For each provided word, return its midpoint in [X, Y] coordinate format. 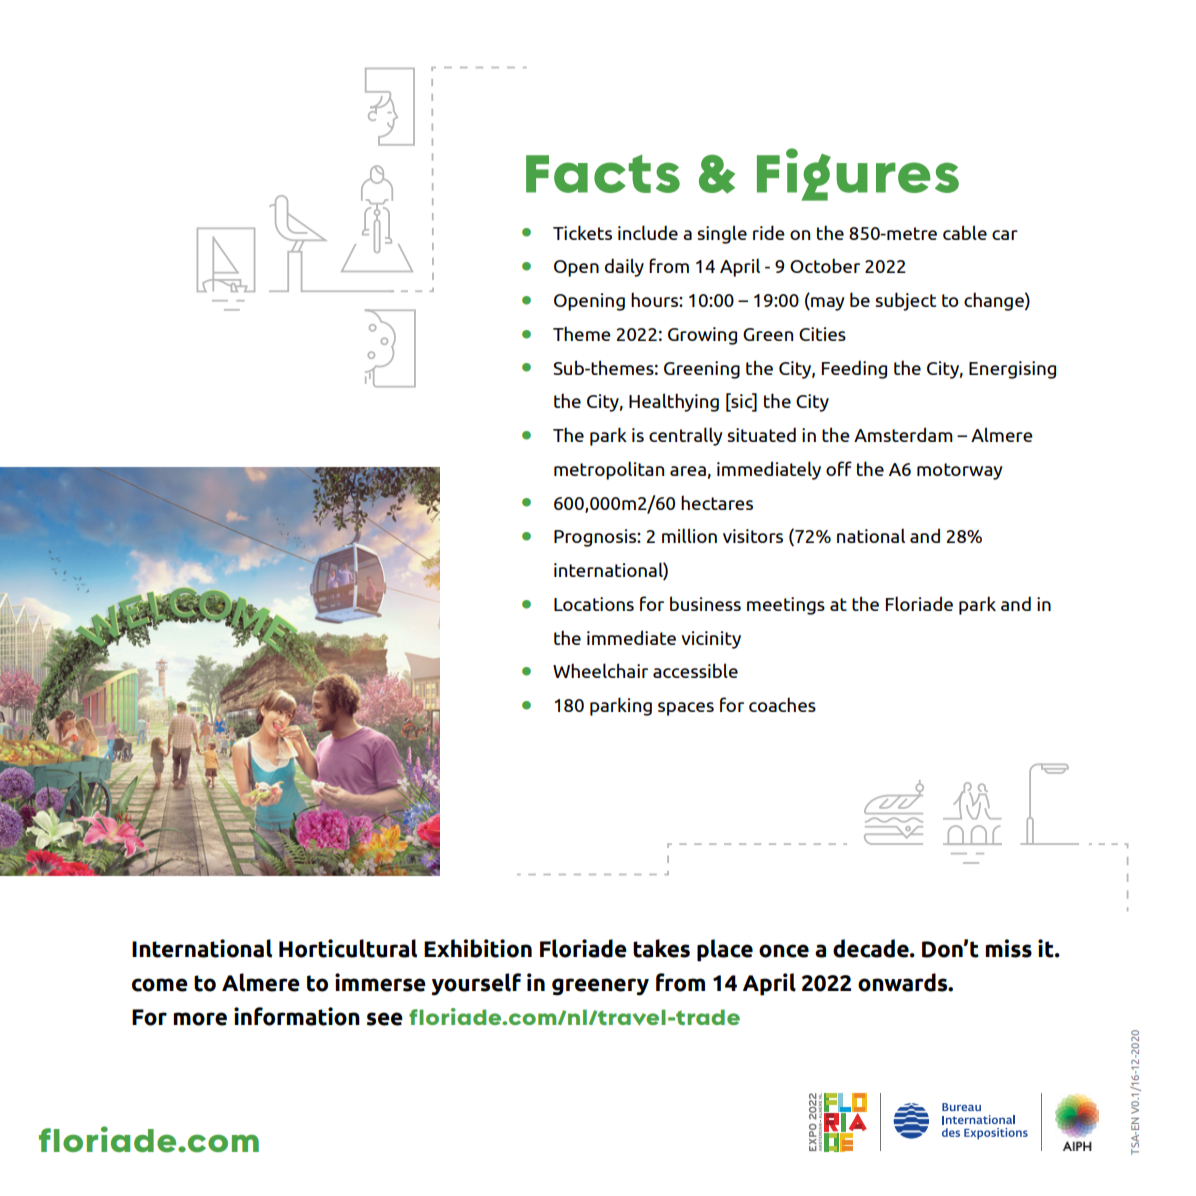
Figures [858, 174]
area [688, 471]
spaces [686, 709]
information [297, 1016]
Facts [603, 174]
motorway [960, 471]
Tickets [582, 232]
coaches [782, 704]
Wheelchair [600, 670]
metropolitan [609, 470]
